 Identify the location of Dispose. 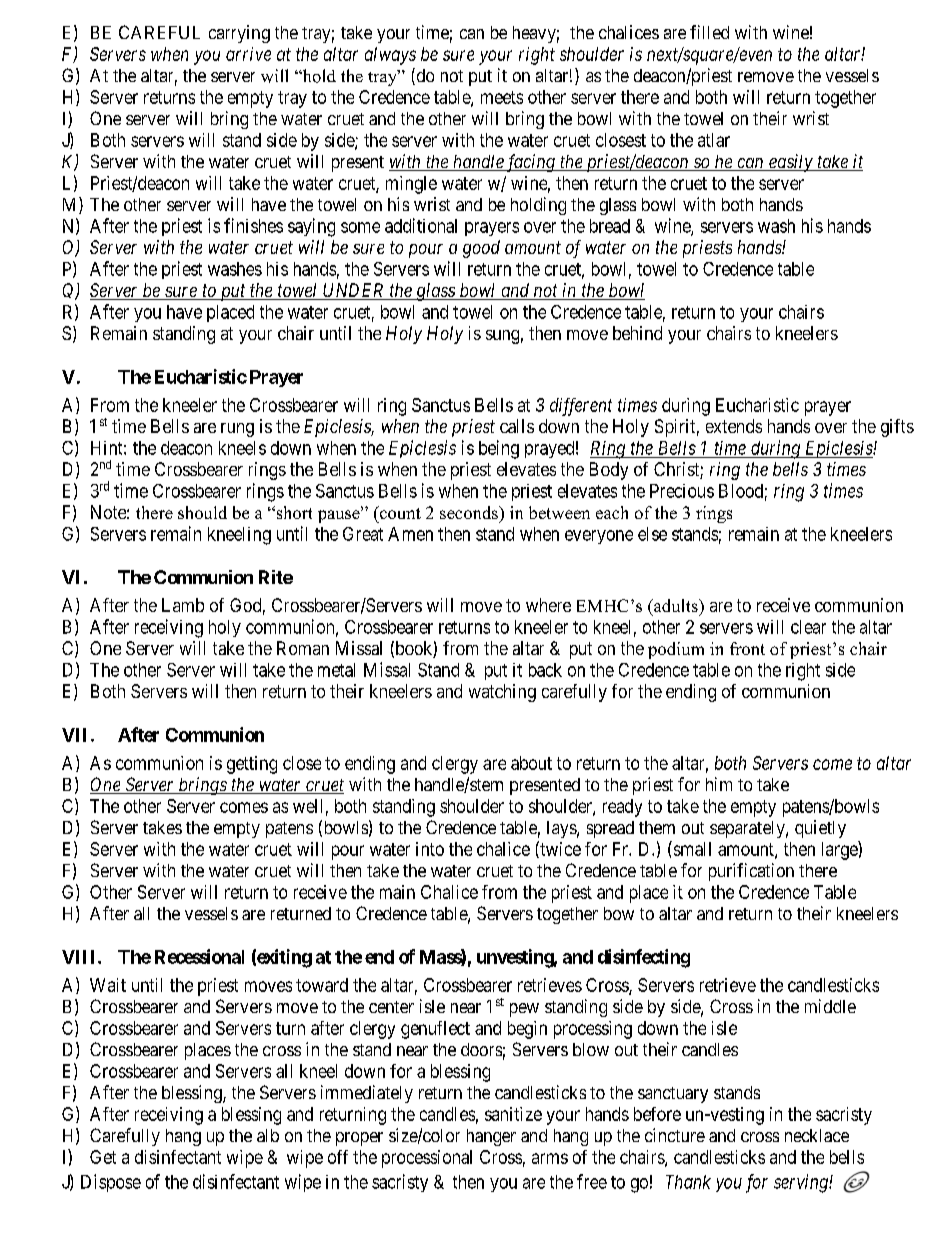
(111, 1183).
